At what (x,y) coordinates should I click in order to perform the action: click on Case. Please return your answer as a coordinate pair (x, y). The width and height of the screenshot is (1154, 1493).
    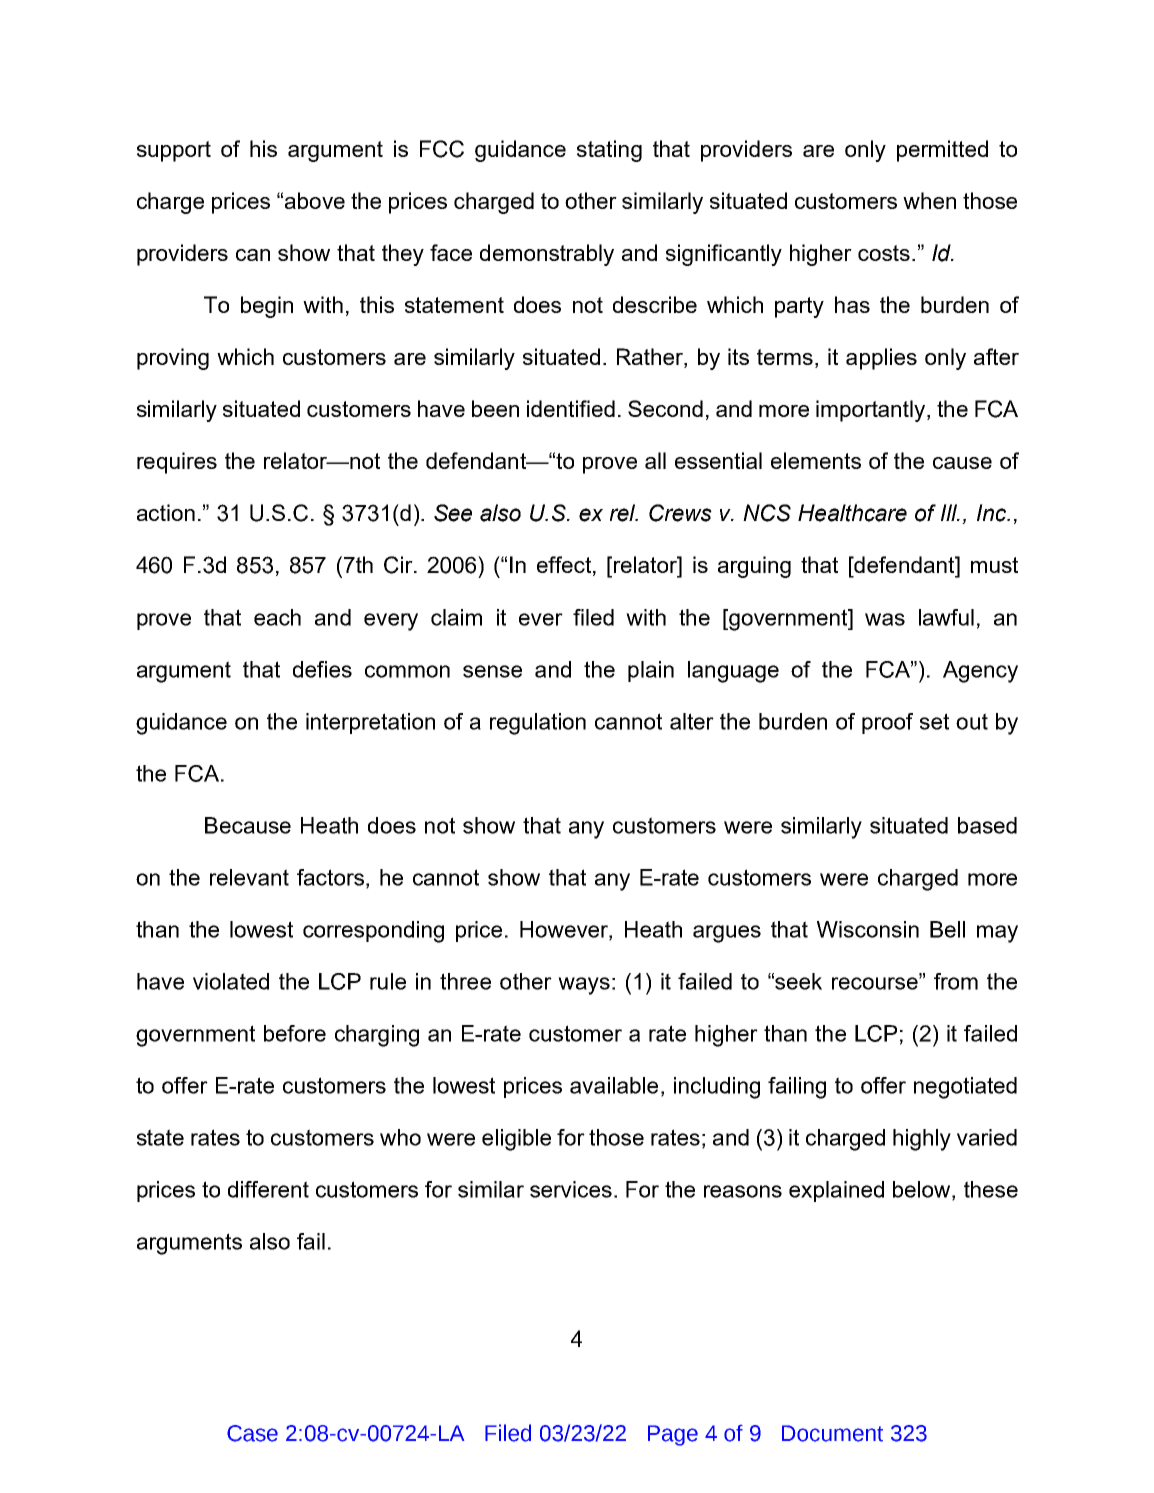
    Looking at the image, I should click on (252, 1433).
